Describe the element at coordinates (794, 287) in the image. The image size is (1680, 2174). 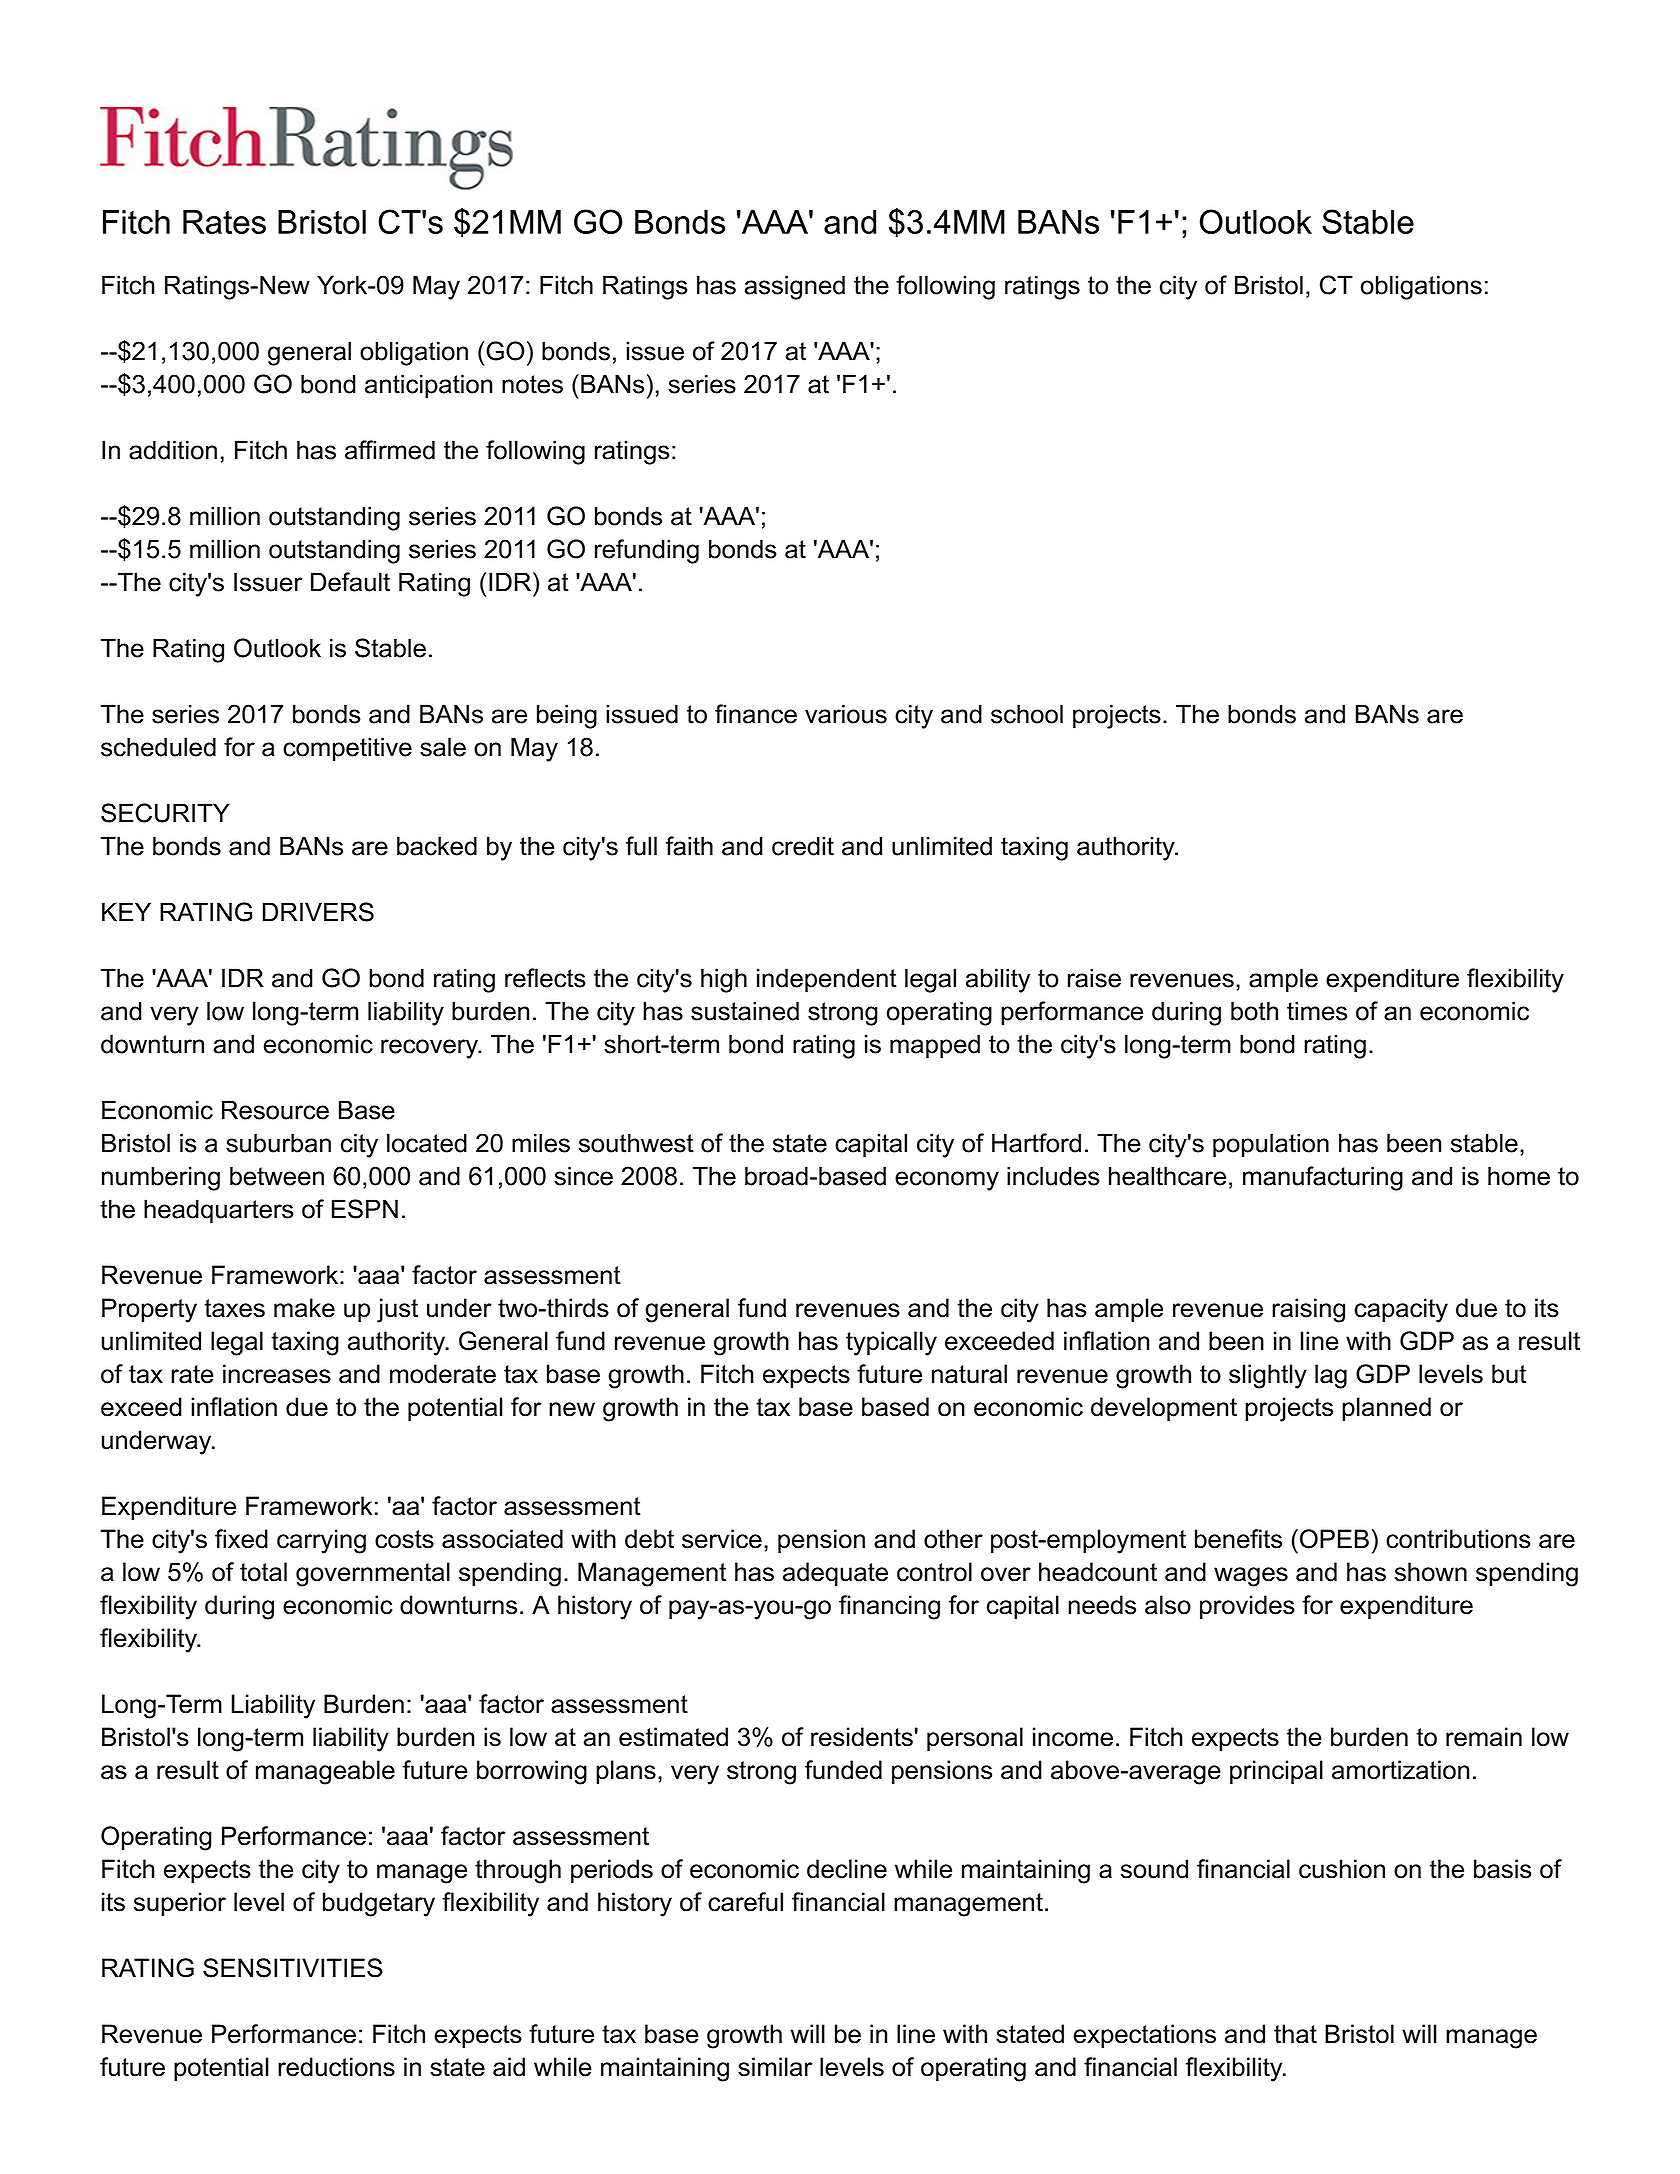
I see `assigned` at that location.
